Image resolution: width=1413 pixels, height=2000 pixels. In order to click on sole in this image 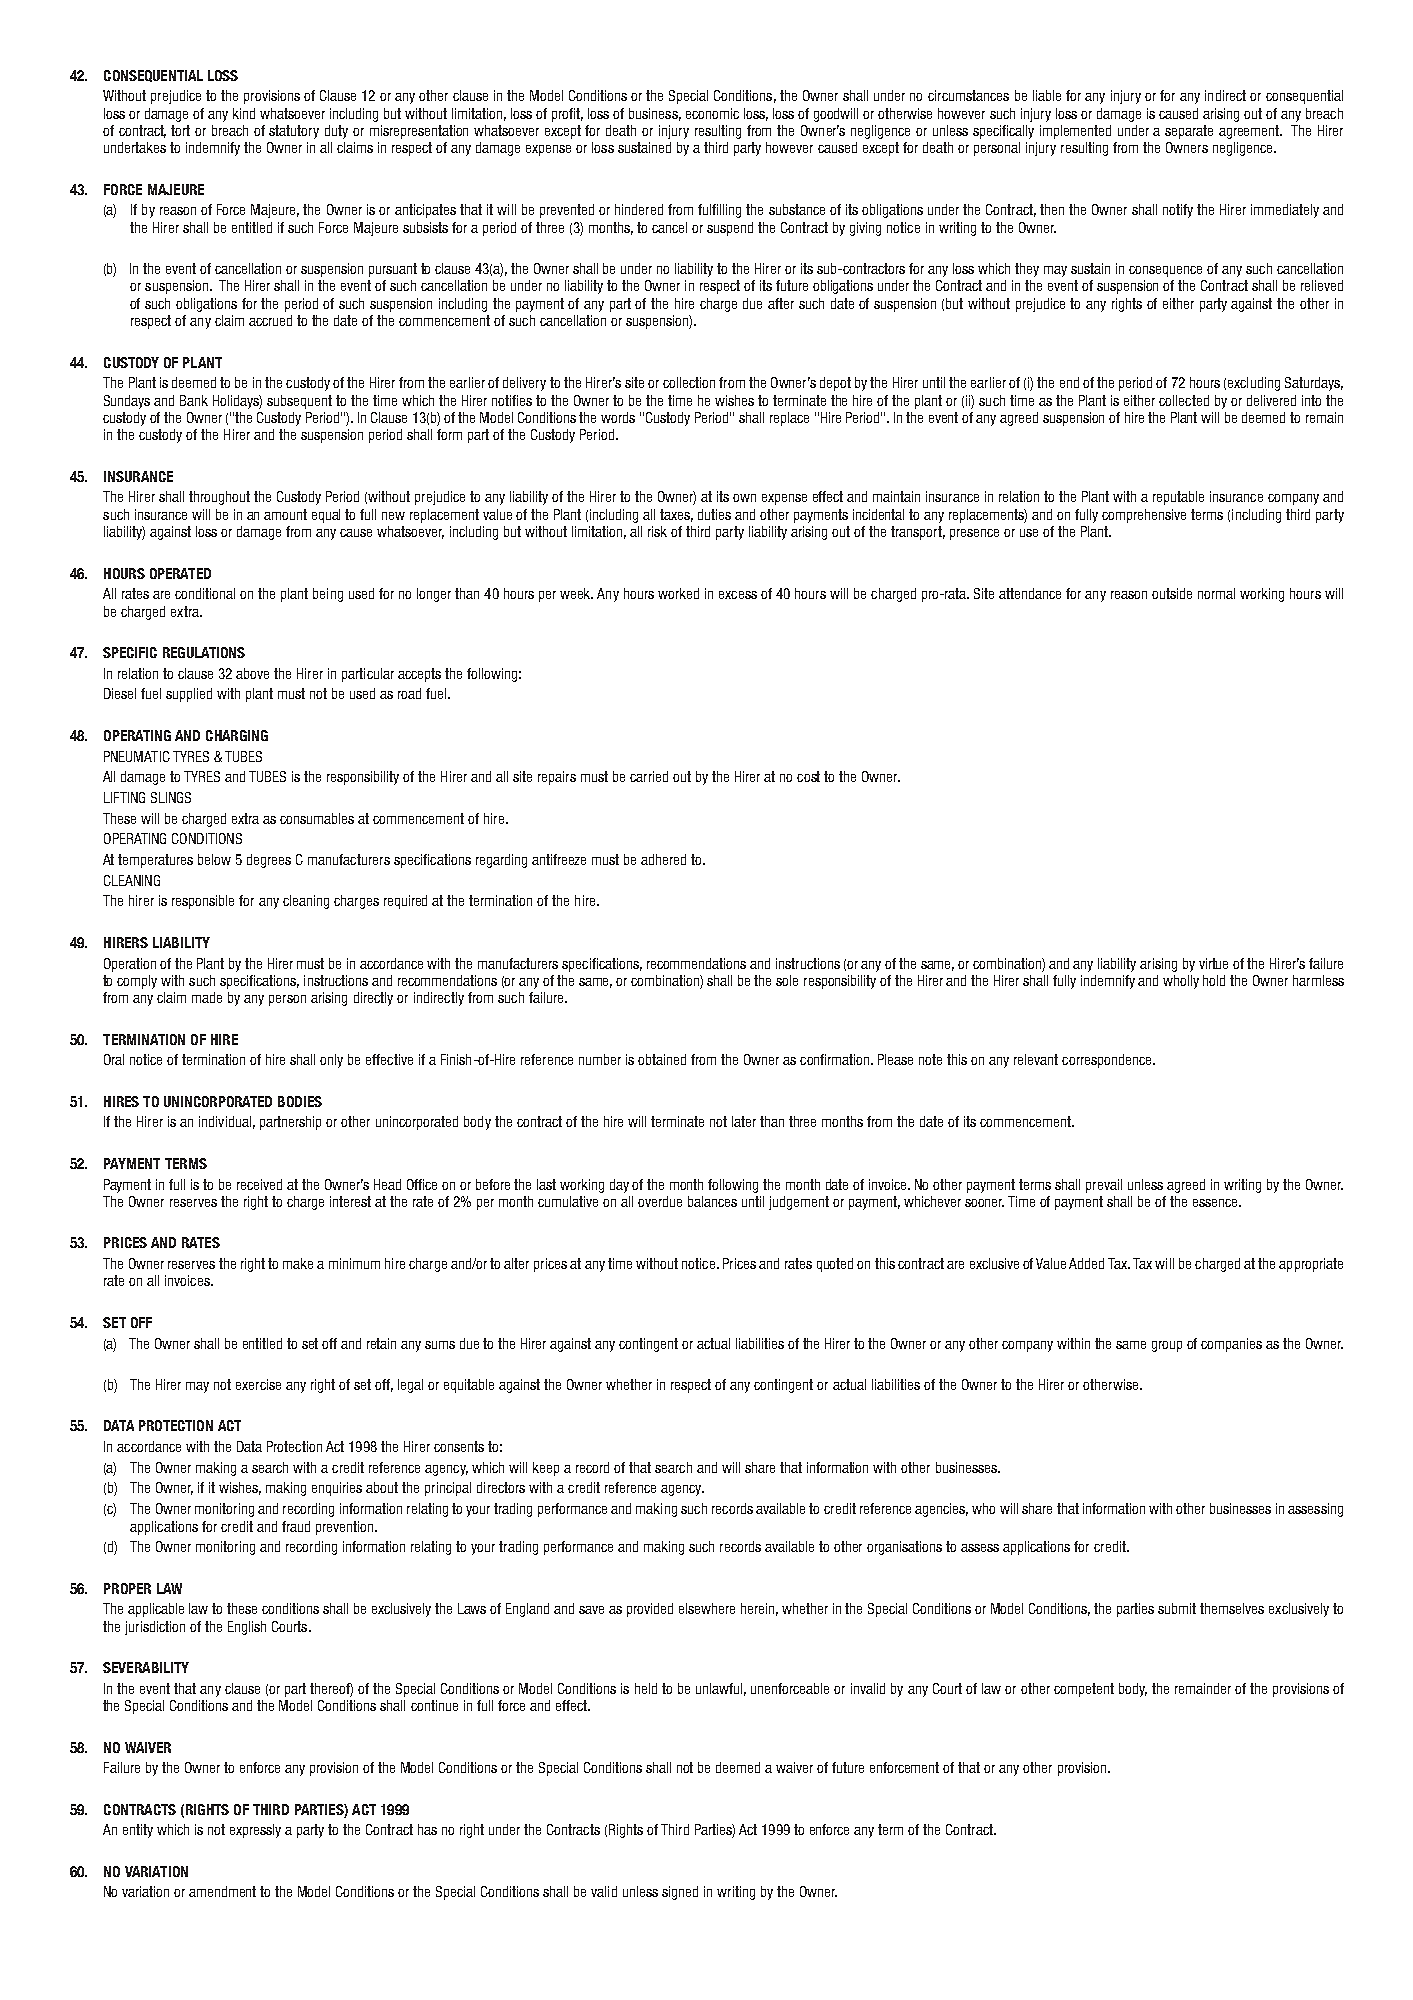, I will do `click(787, 980)`.
